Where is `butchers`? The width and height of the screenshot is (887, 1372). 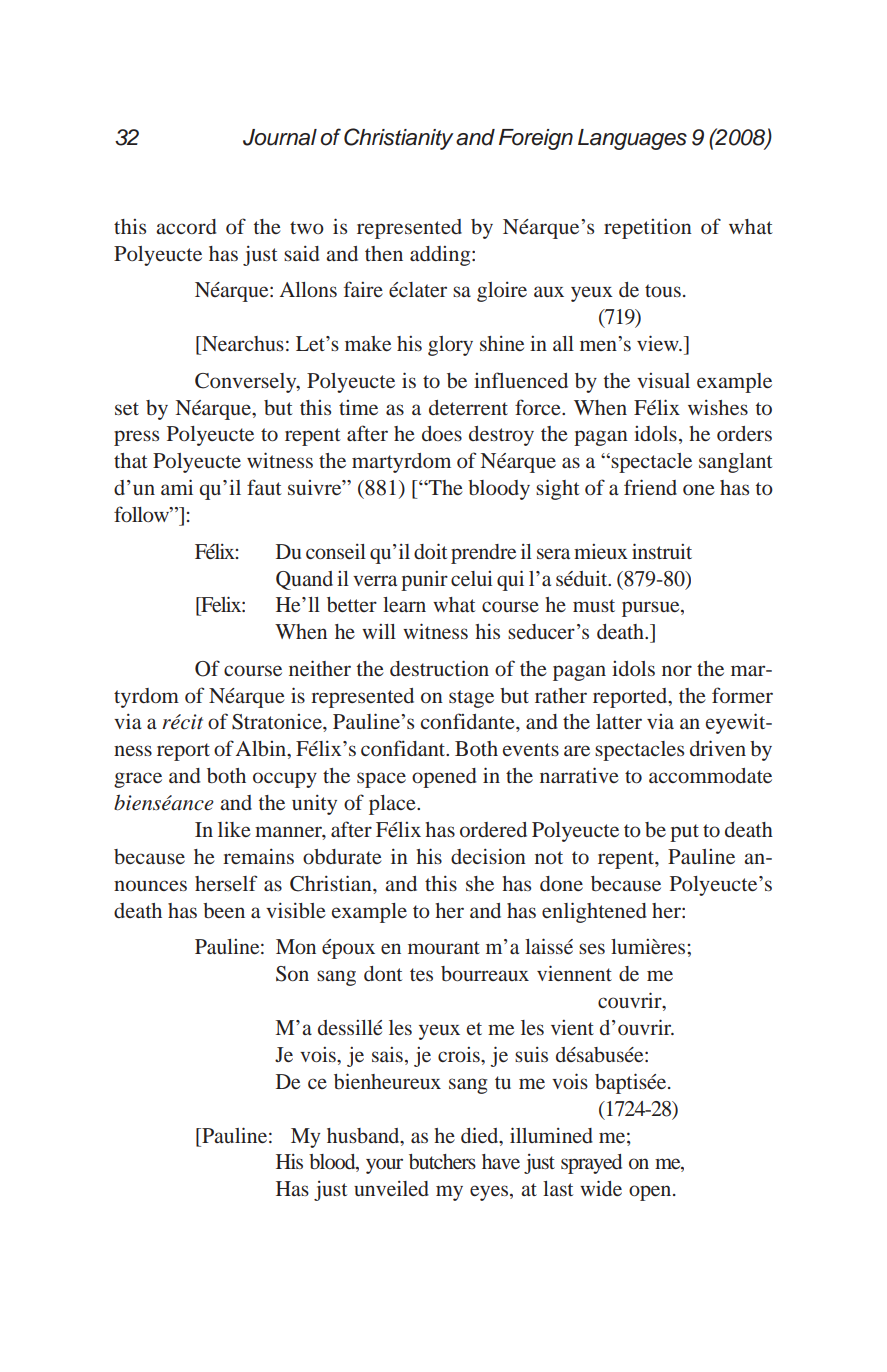 butchers is located at coordinates (442, 1162).
